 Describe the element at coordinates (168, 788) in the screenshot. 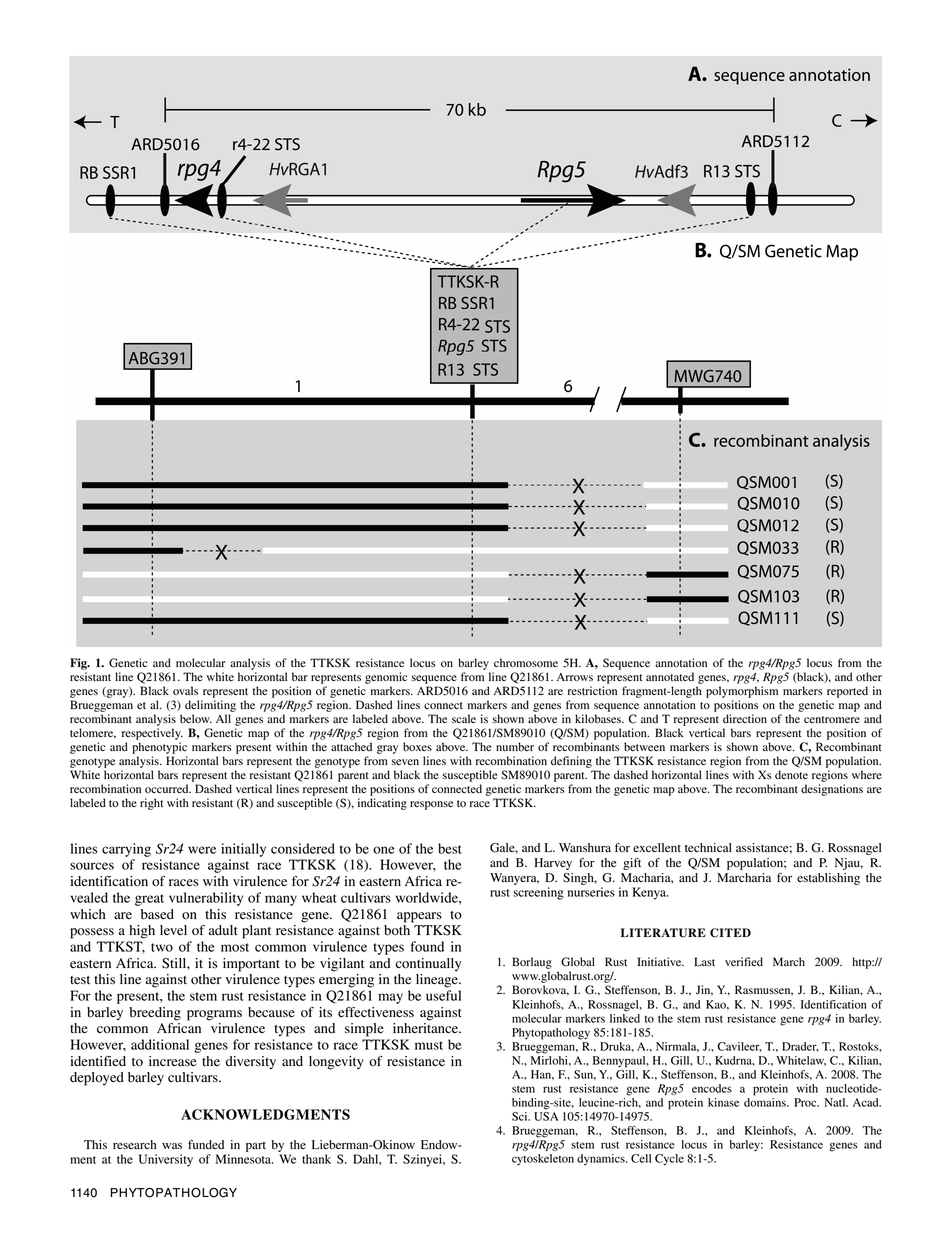

I see `occurred` at that location.
